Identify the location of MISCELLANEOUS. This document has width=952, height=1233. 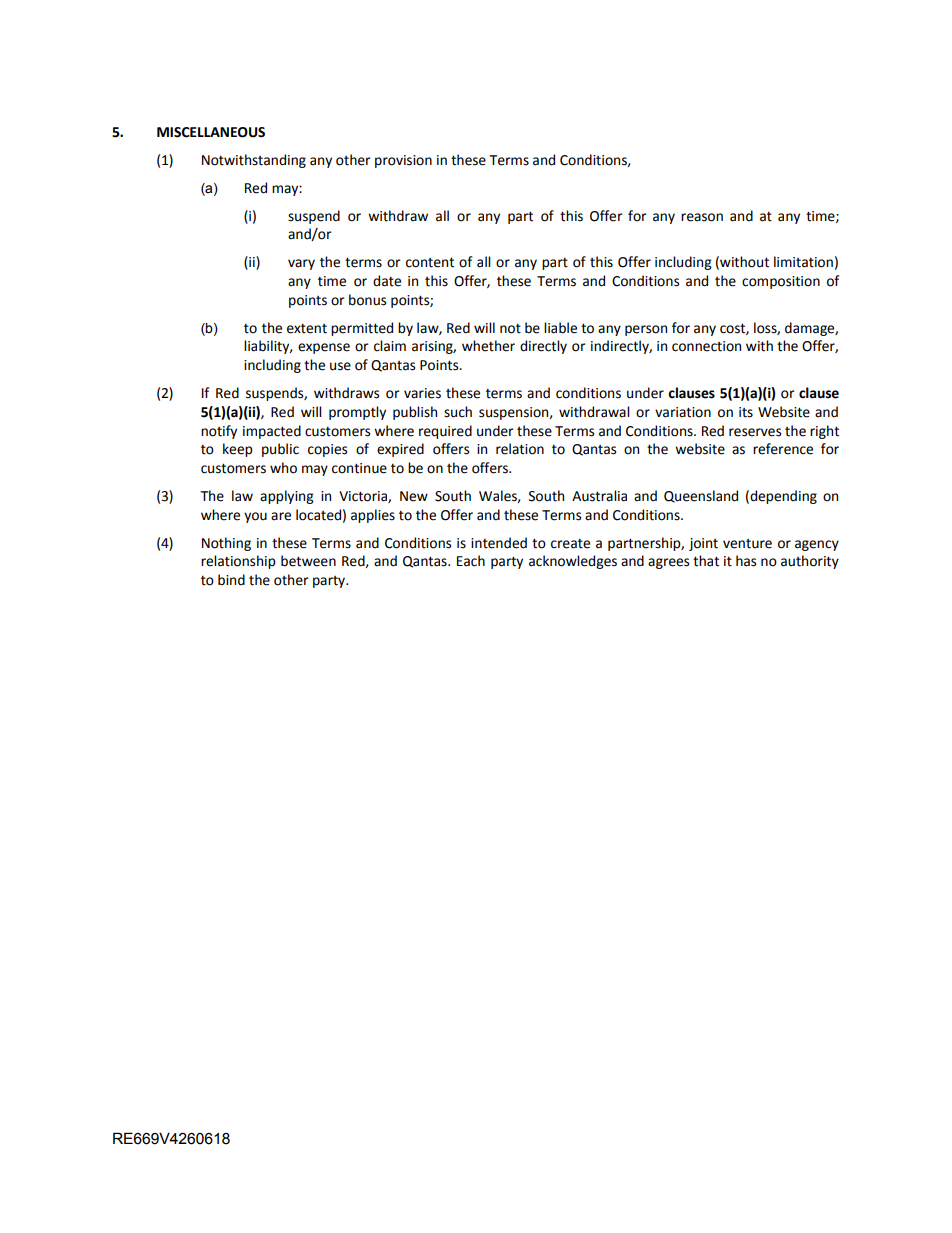
(211, 132).
